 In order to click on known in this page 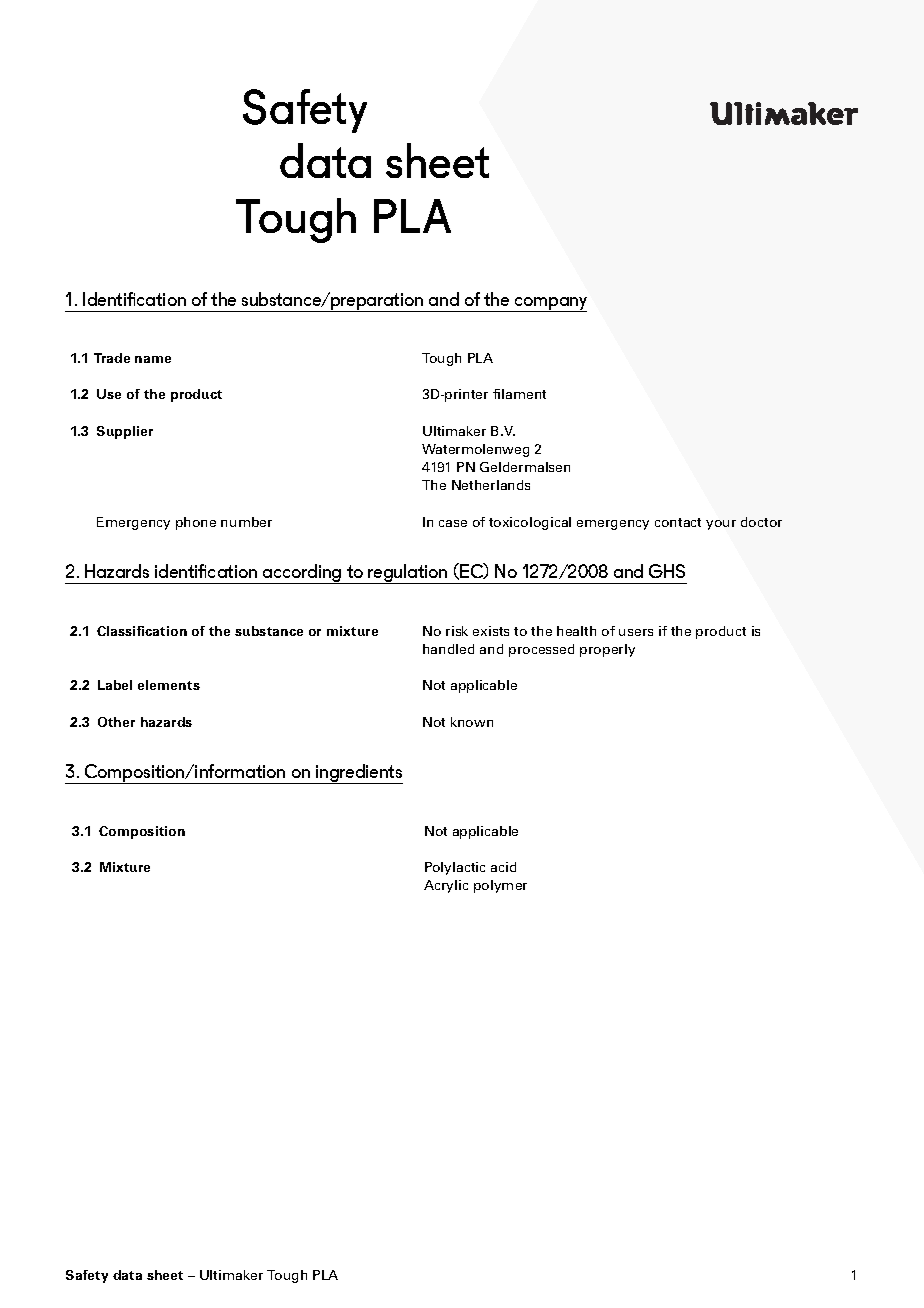, I will do `click(472, 722)`.
